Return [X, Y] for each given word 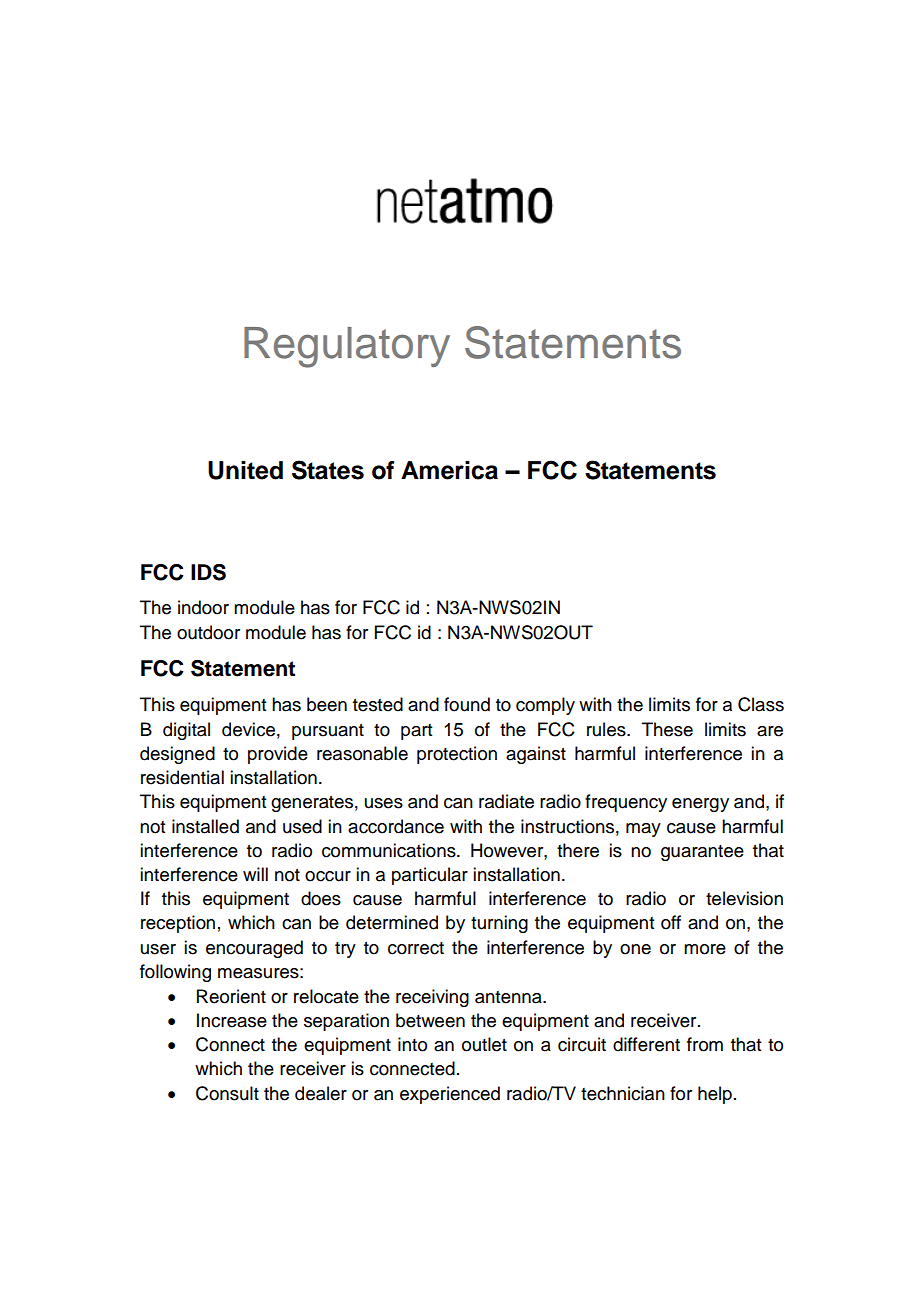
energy [700, 805]
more [705, 949]
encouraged [254, 949]
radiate [506, 801]
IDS [208, 572]
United [245, 470]
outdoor [208, 632]
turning [499, 924]
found [467, 704]
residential [182, 777]
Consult [227, 1093]
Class [761, 704]
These [667, 729]
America [449, 470]
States [328, 470]
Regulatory [347, 347]
